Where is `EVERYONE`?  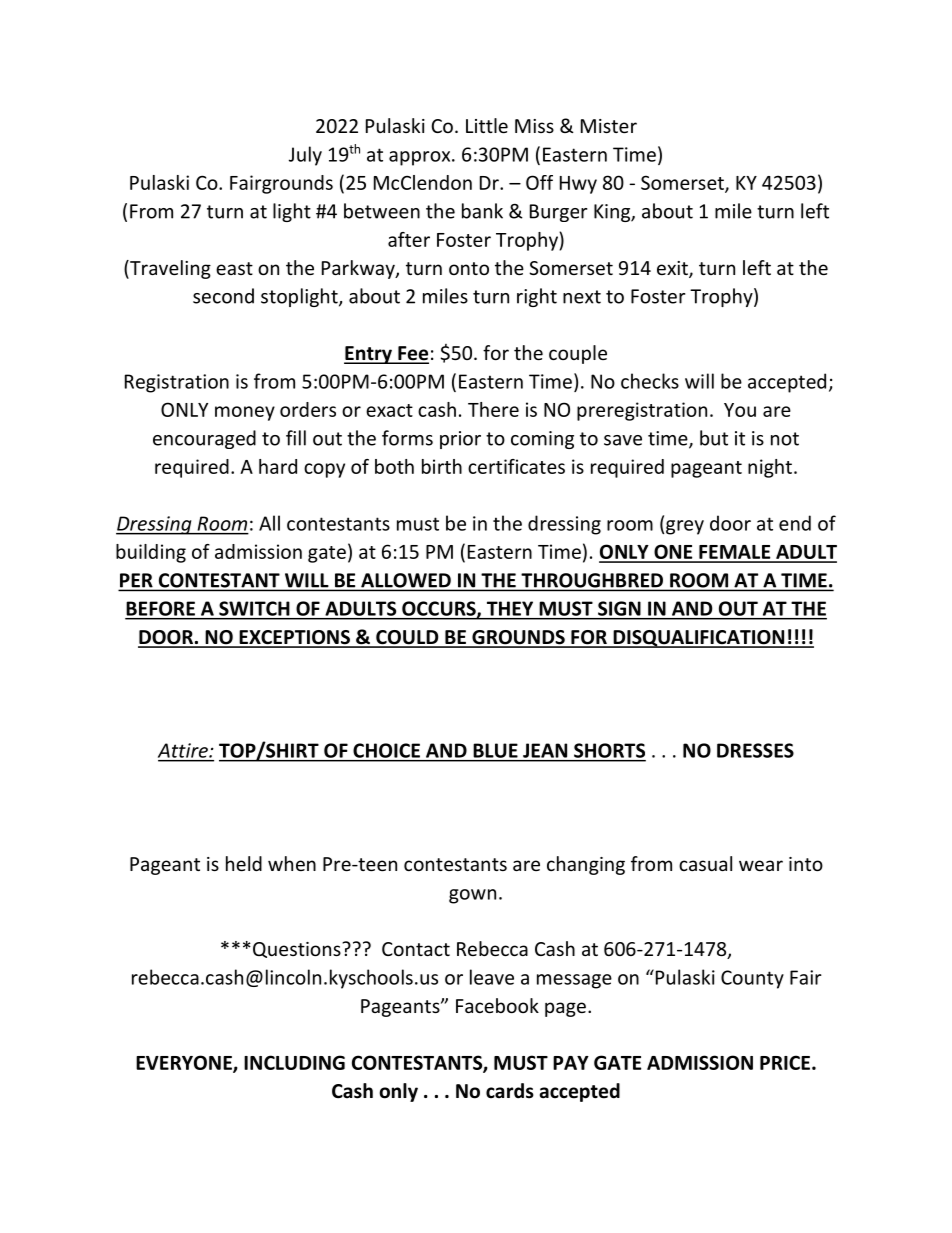 EVERYONE is located at coordinates (185, 1063).
